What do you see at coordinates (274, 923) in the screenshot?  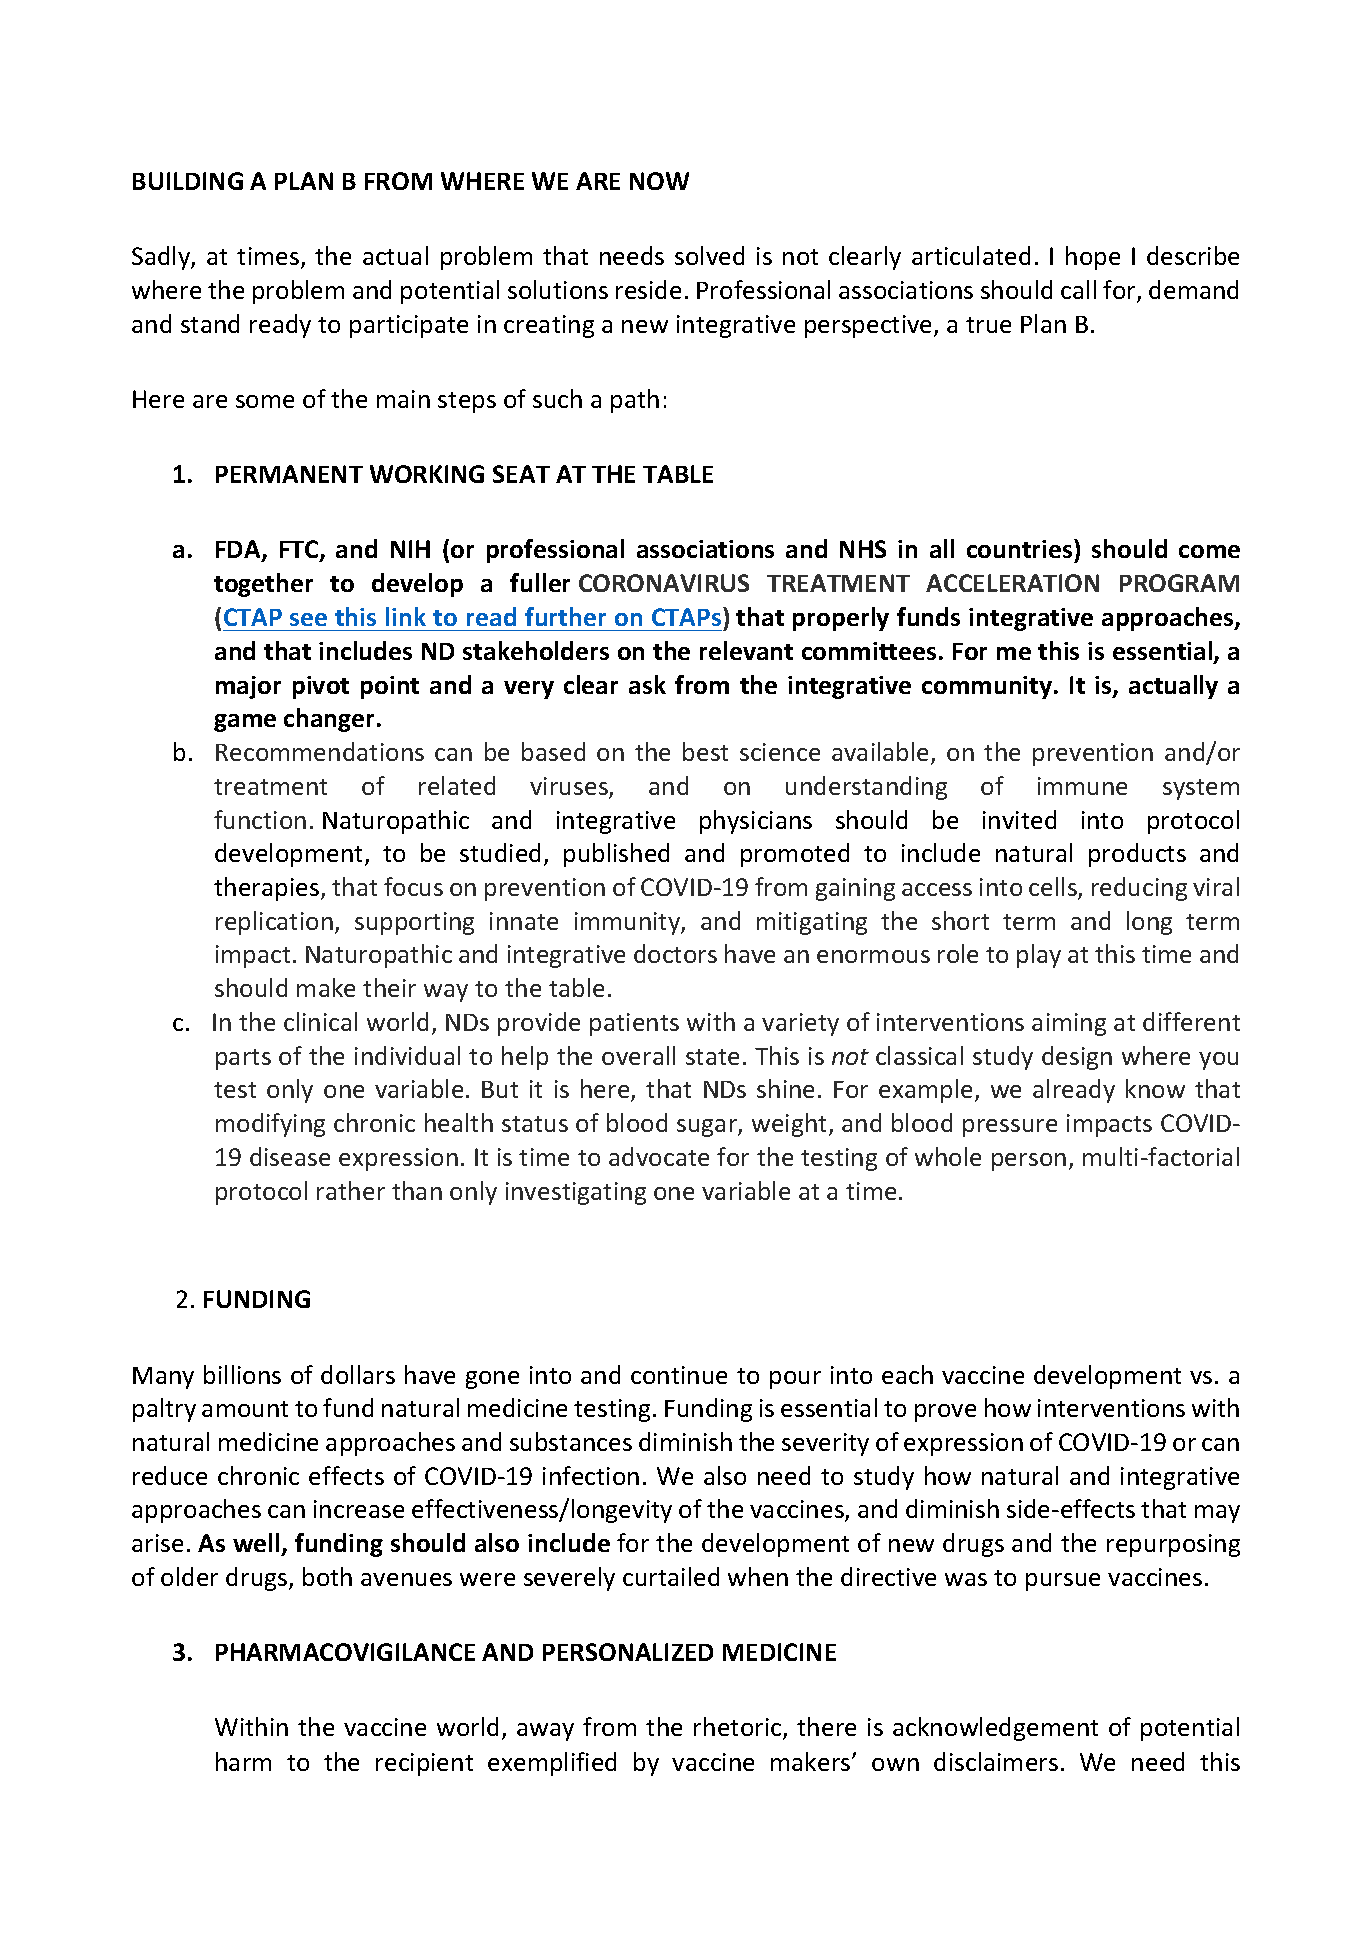 I see `replication` at bounding box center [274, 923].
